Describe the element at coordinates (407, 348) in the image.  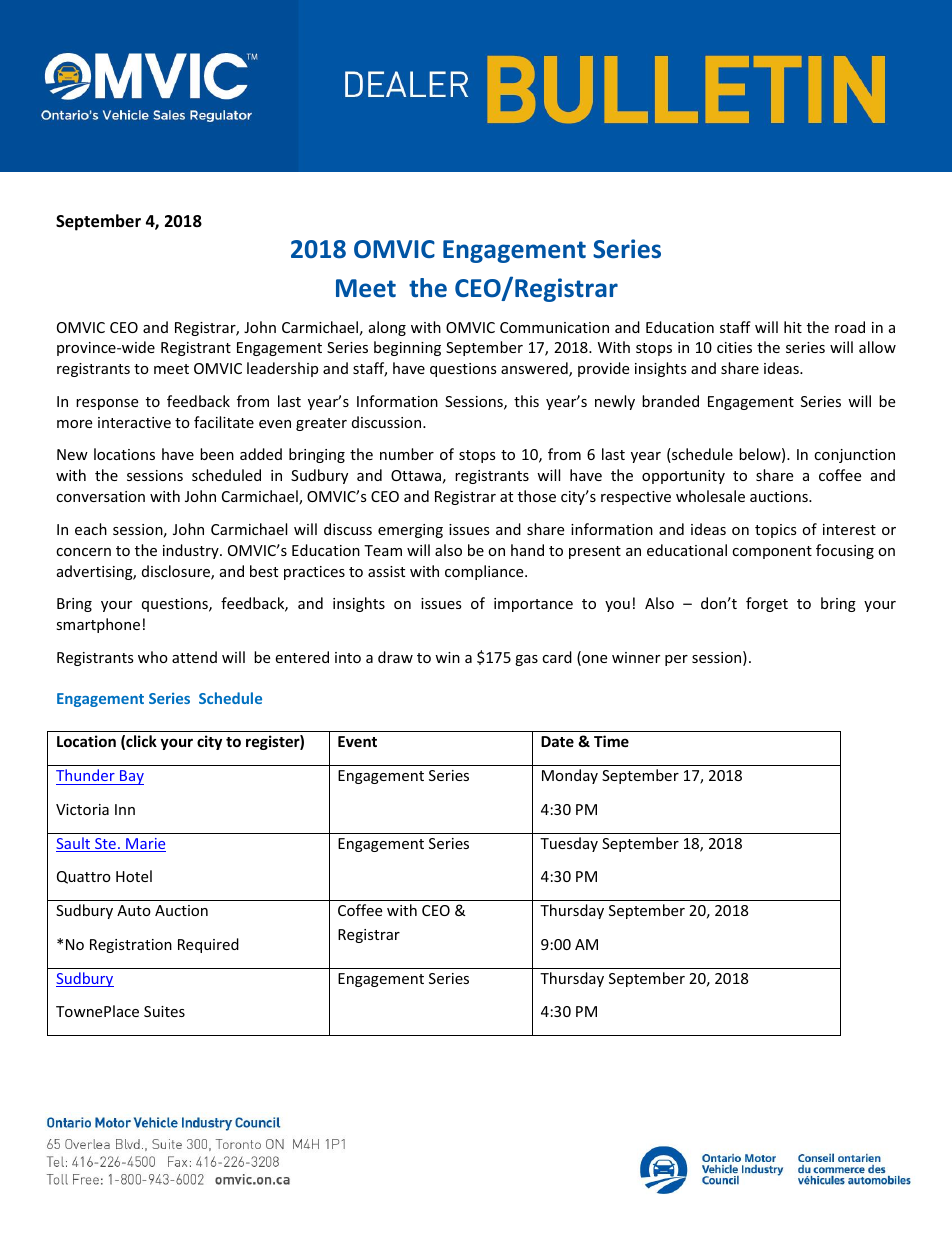
I see `beginning` at that location.
